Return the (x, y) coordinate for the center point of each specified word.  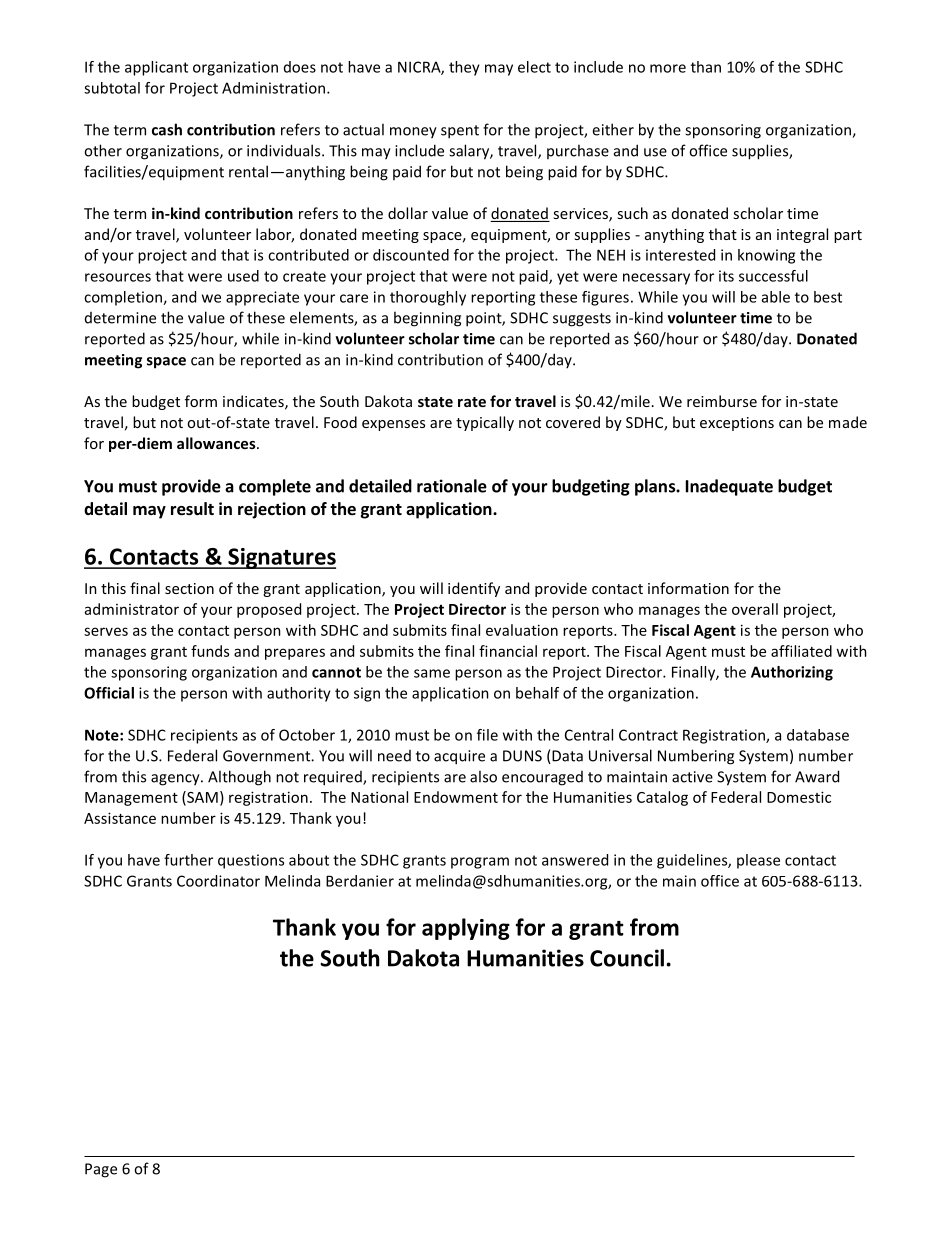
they (464, 68)
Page (101, 1170)
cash (167, 129)
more (668, 68)
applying (466, 929)
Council (627, 958)
